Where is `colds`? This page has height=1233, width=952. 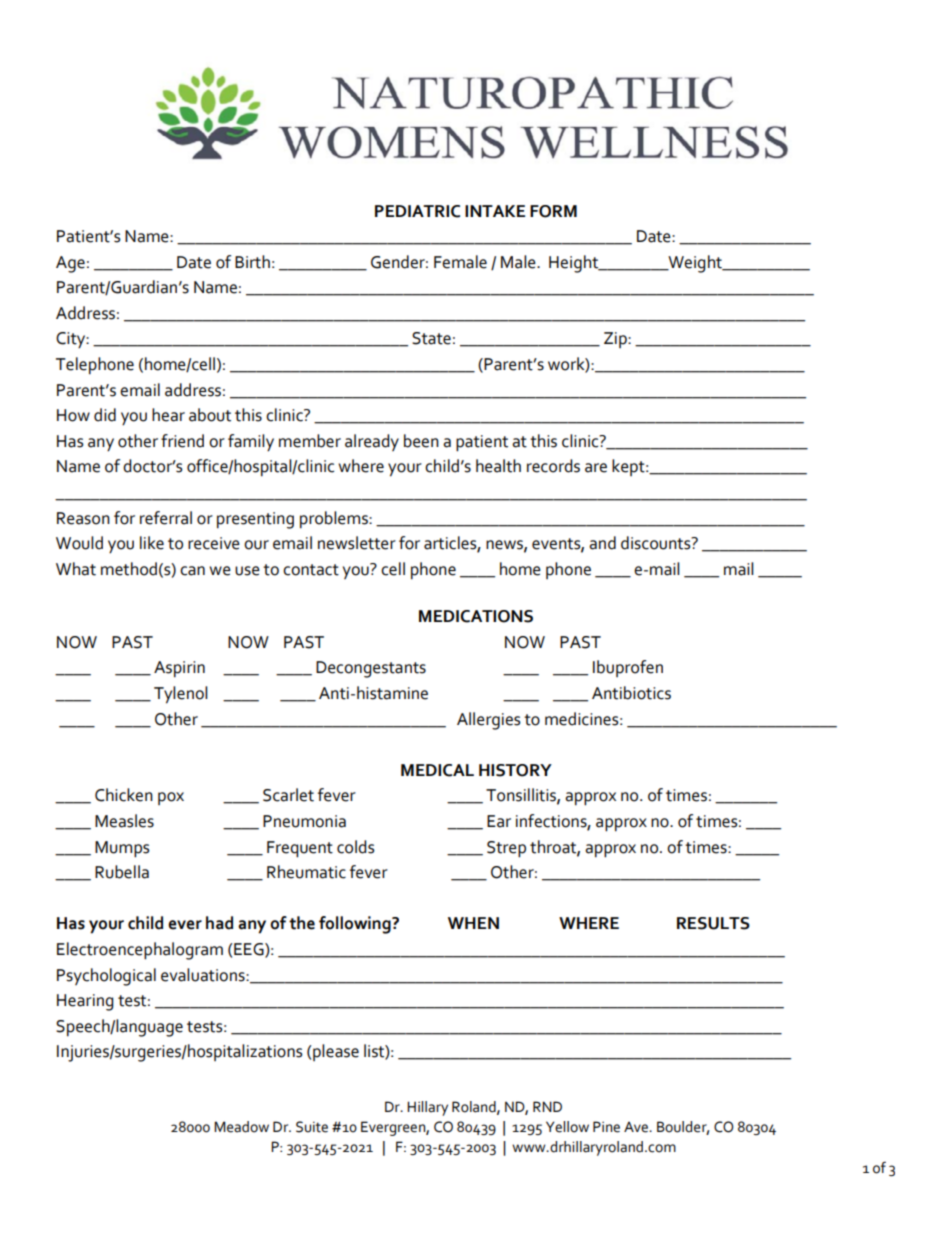 colds is located at coordinates (356, 847).
